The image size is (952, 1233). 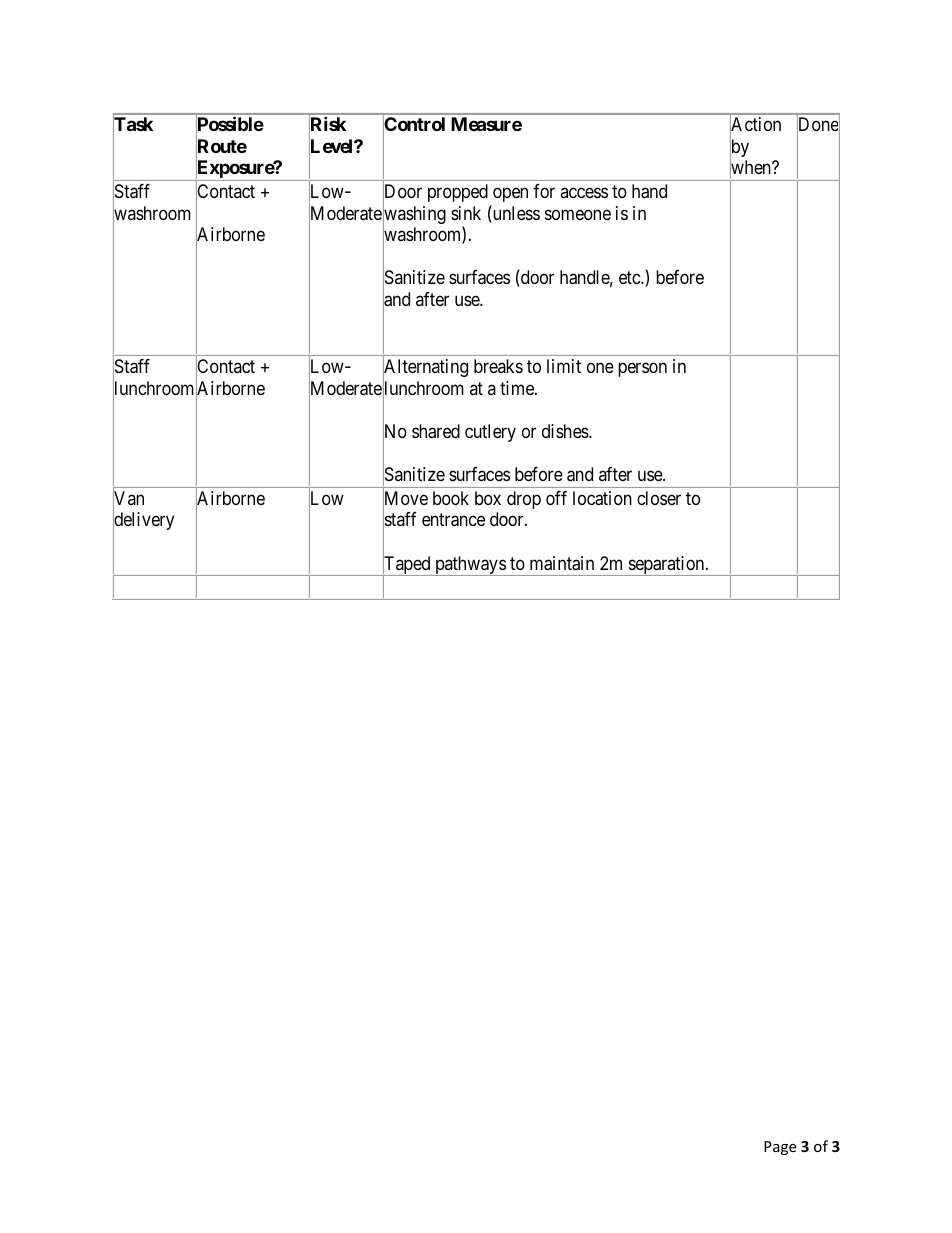 I want to click on Task, so click(x=133, y=125).
